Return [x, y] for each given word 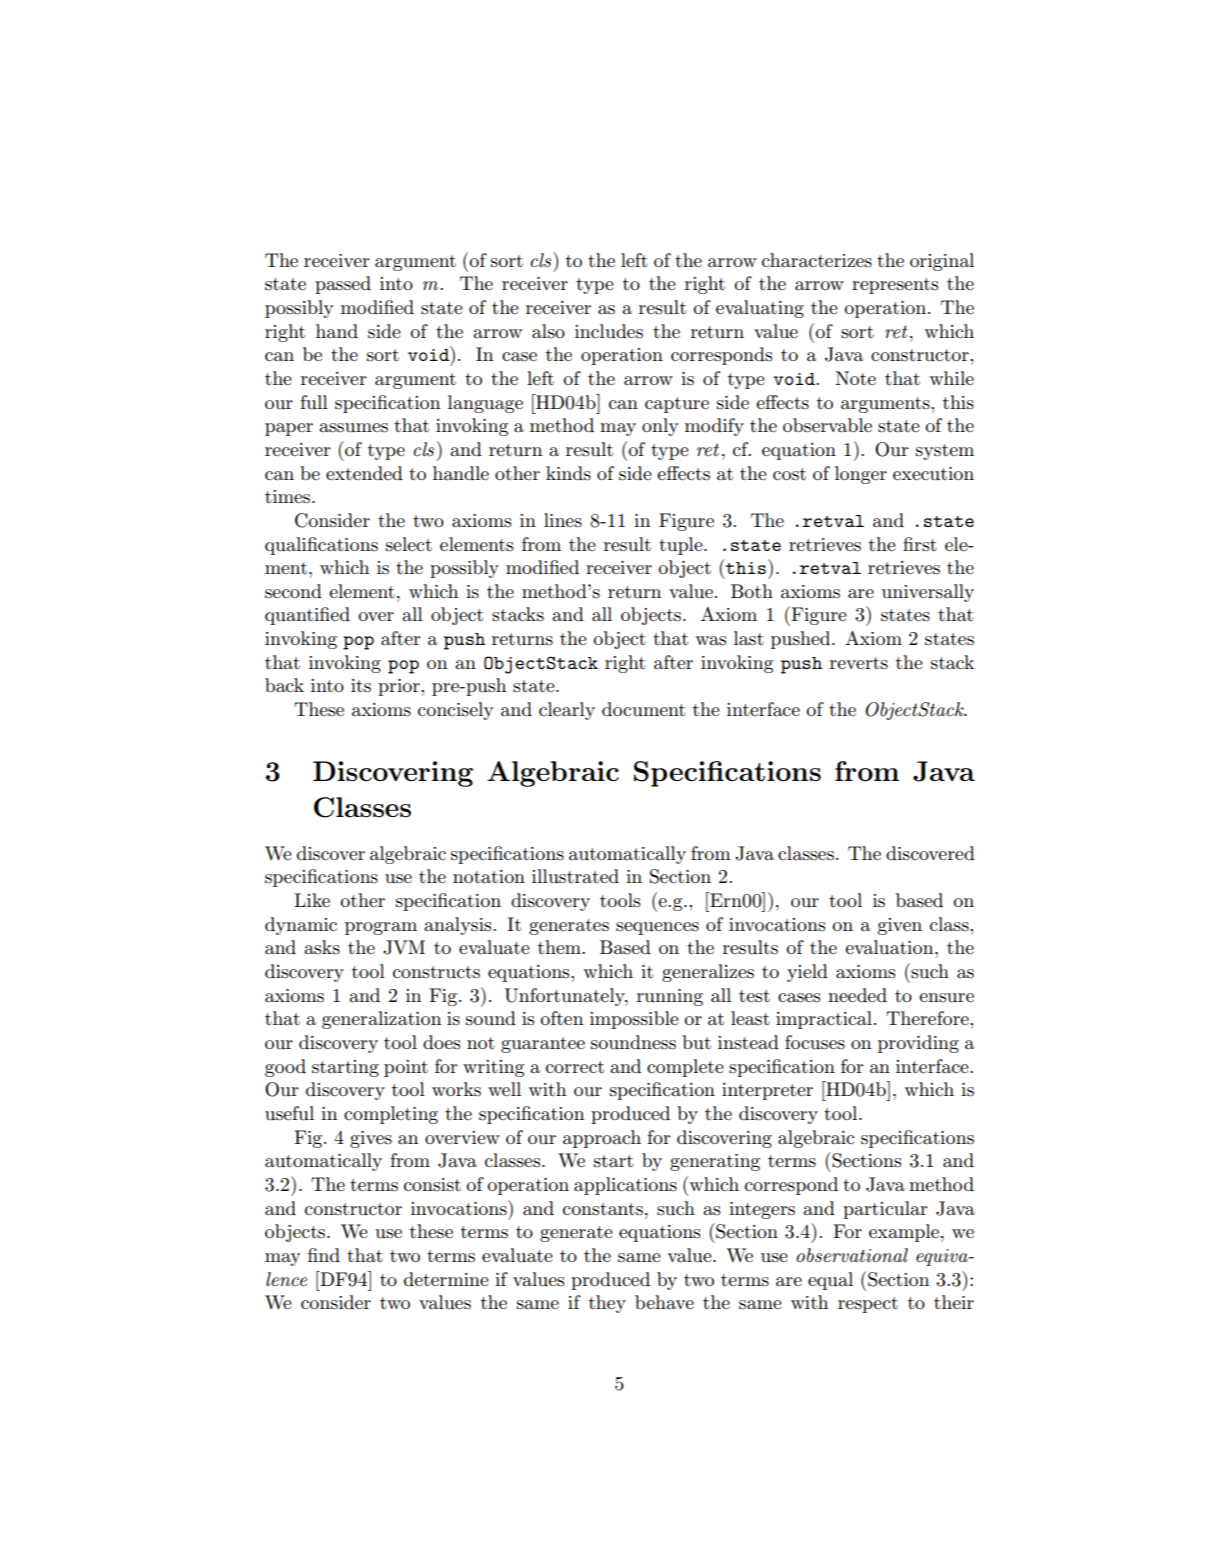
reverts [859, 663]
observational [852, 1255]
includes [609, 331]
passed [343, 285]
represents [895, 286]
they [607, 1304]
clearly [567, 711]
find [324, 1255]
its [361, 686]
